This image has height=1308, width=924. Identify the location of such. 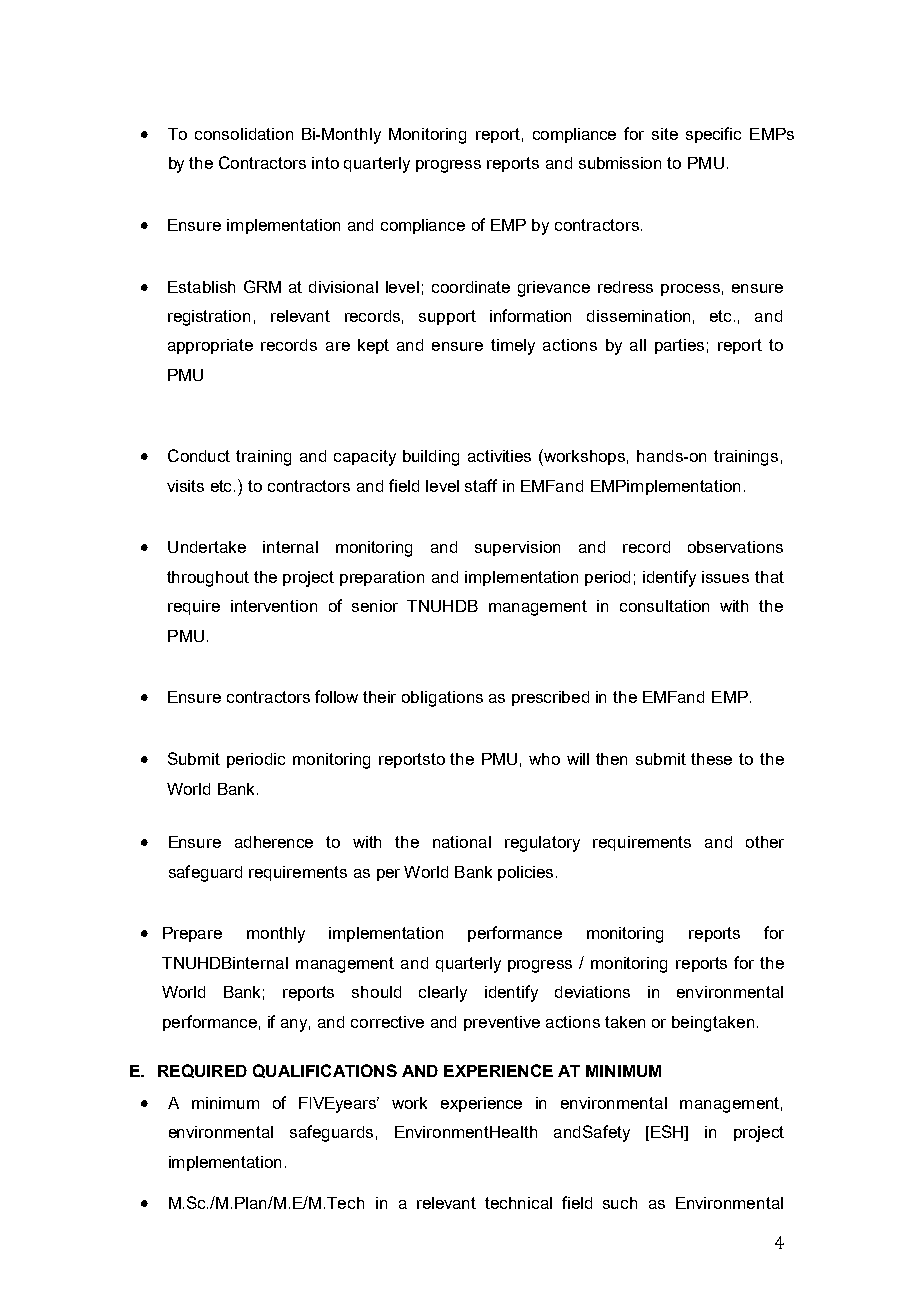
(620, 1203).
